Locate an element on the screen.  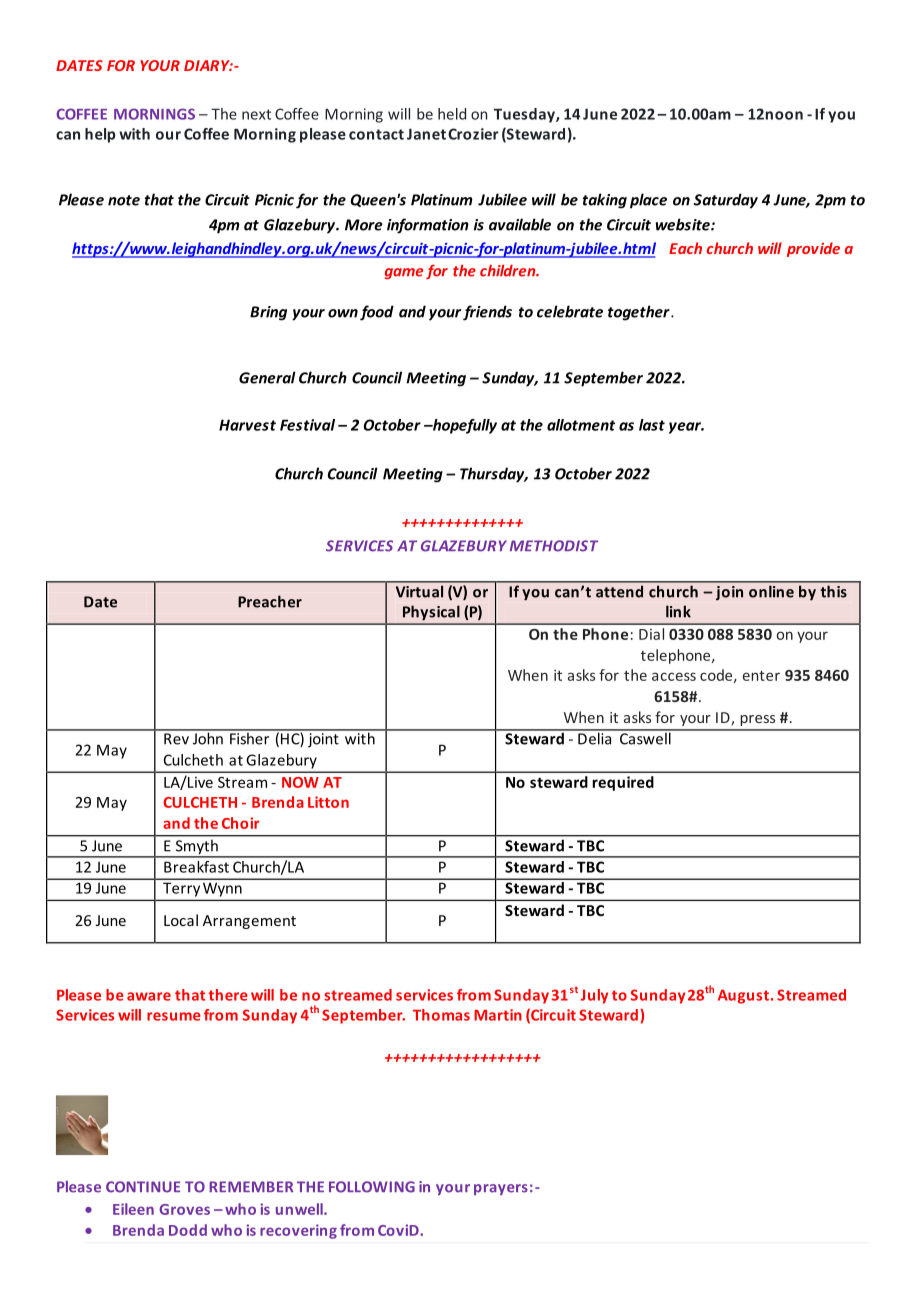
FOLLOWING is located at coordinates (372, 1187).
